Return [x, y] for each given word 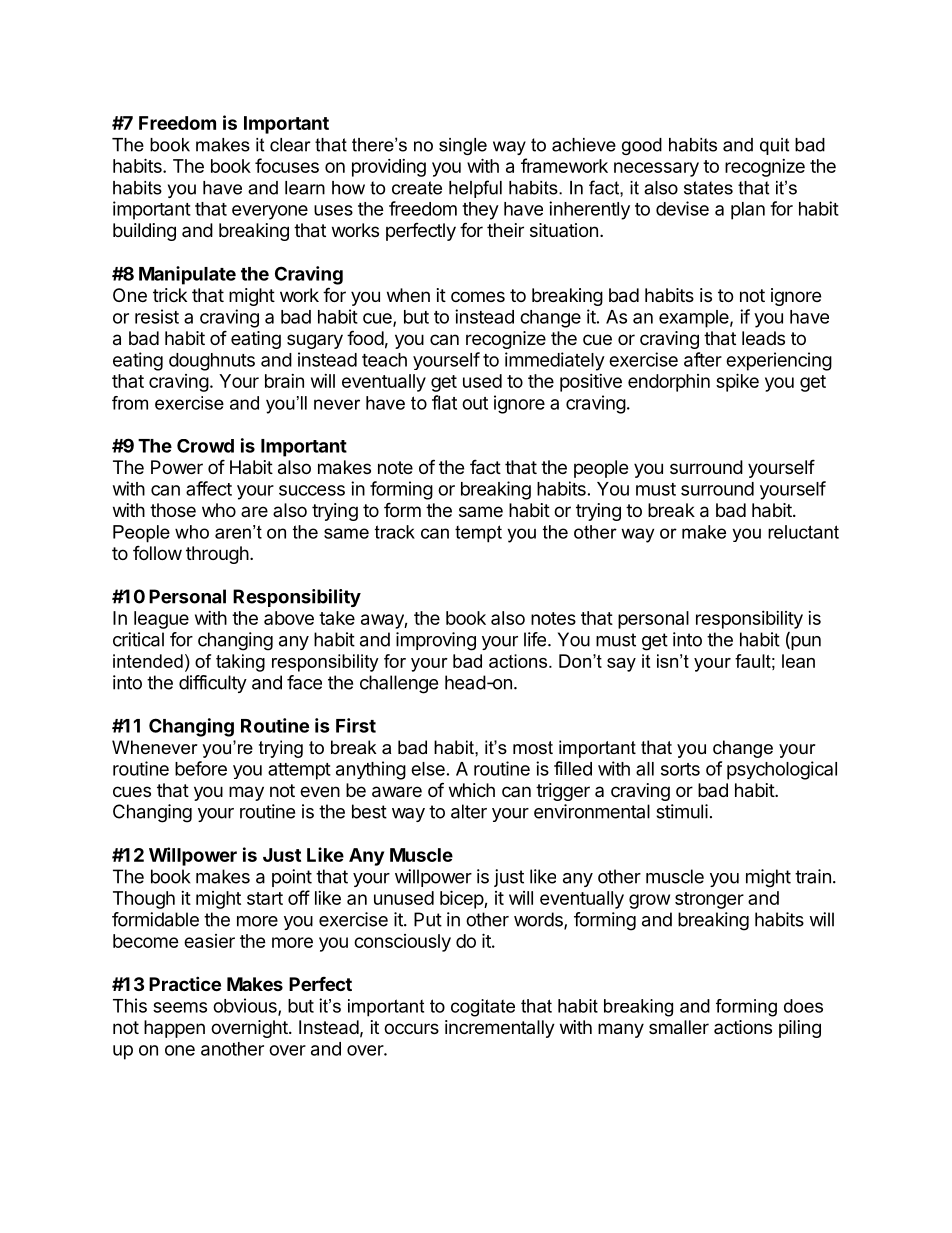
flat [444, 402]
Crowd [205, 446]
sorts [680, 769]
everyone [270, 212]
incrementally [500, 1029]
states [708, 188]
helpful [475, 189]
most [533, 747]
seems [180, 1007]
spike [737, 382]
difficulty [213, 684]
